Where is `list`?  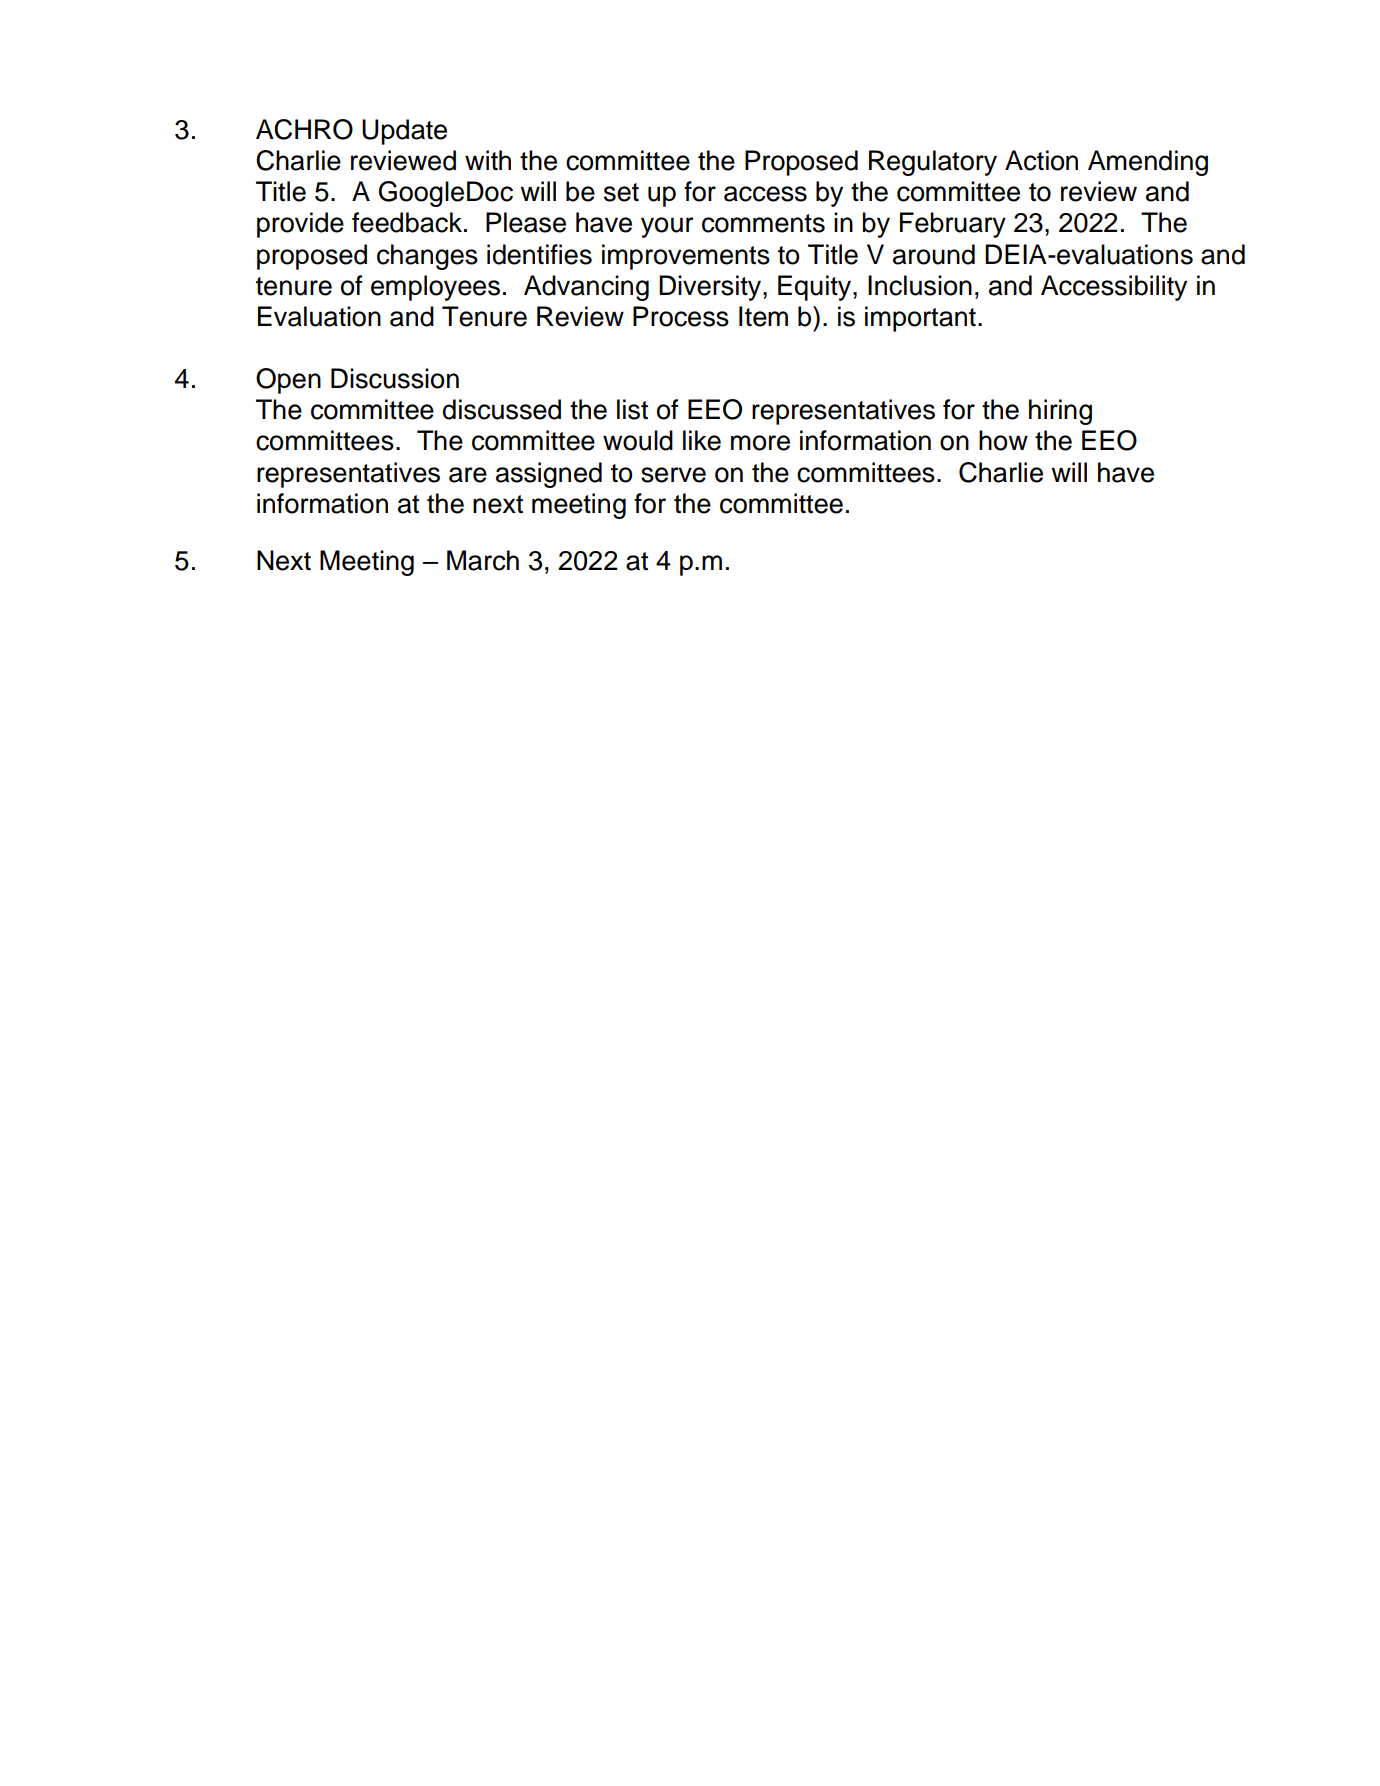
list is located at coordinates (632, 409).
